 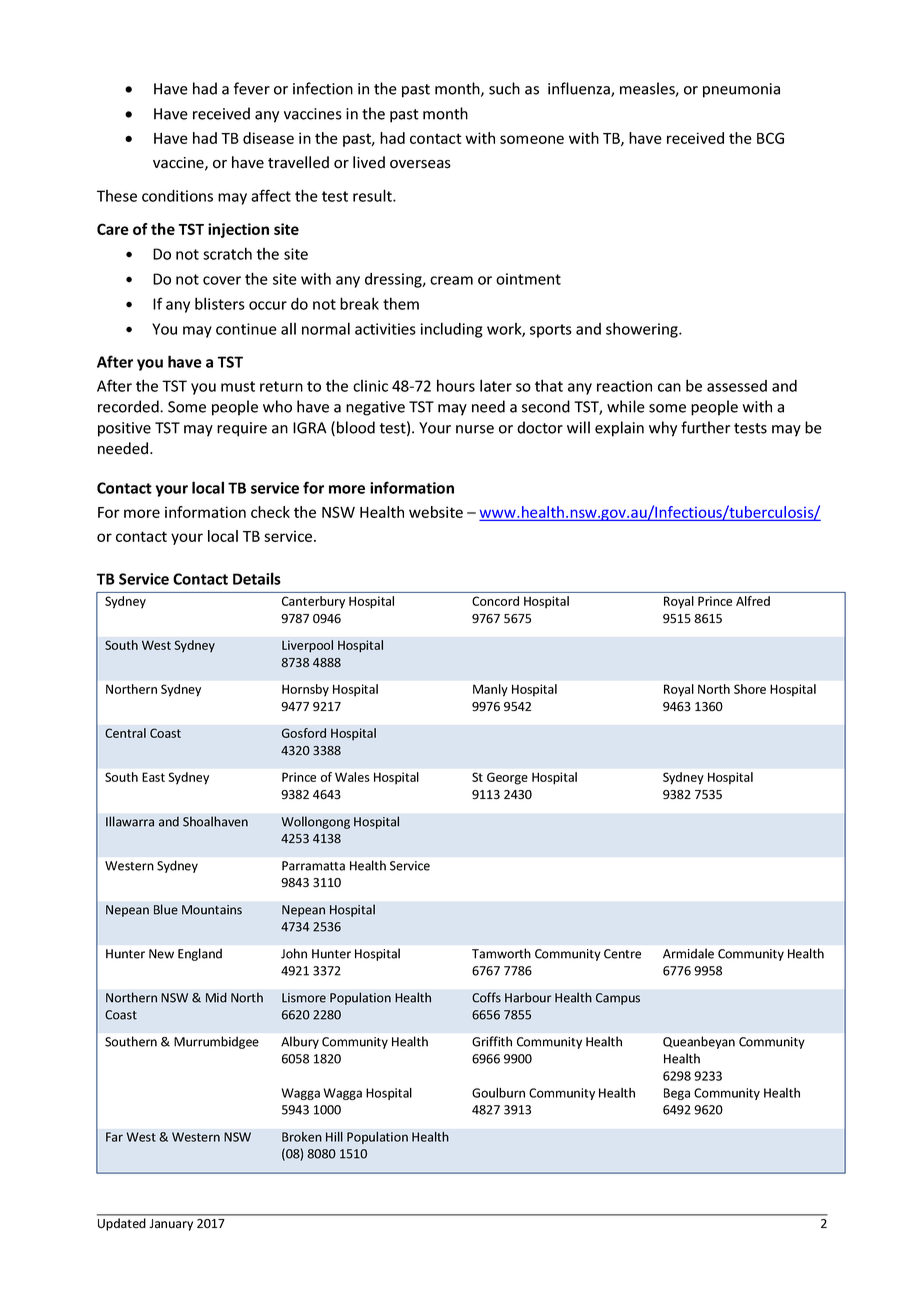 What do you see at coordinates (618, 999) in the screenshot?
I see `Campus` at bounding box center [618, 999].
